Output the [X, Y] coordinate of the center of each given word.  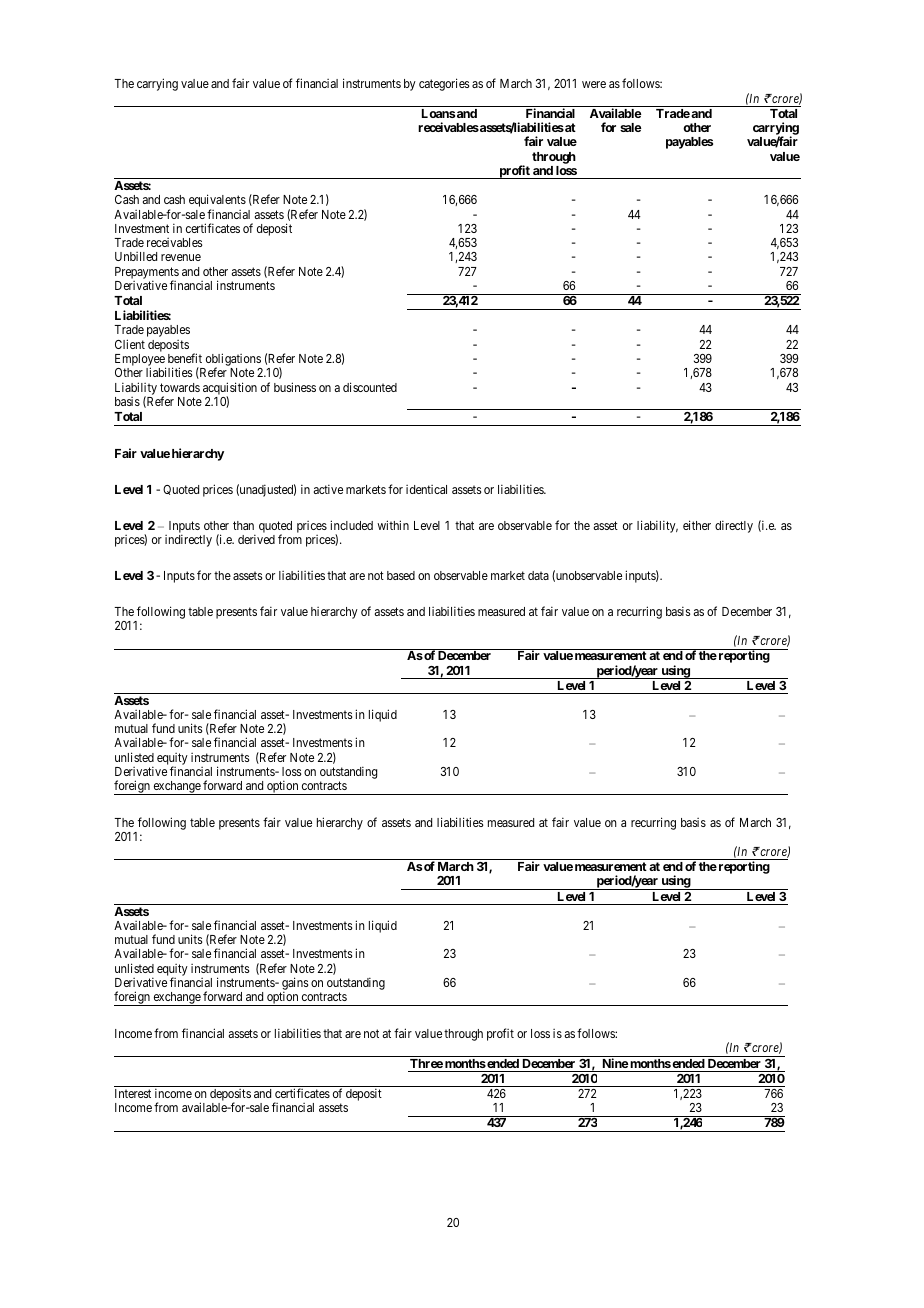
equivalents [217, 202]
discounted [370, 387]
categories [444, 84]
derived [256, 539]
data [538, 575]
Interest [133, 1093]
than [243, 525]
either [697, 525]
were [594, 84]
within [393, 525]
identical [426, 489]
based [401, 575]
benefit [185, 358]
